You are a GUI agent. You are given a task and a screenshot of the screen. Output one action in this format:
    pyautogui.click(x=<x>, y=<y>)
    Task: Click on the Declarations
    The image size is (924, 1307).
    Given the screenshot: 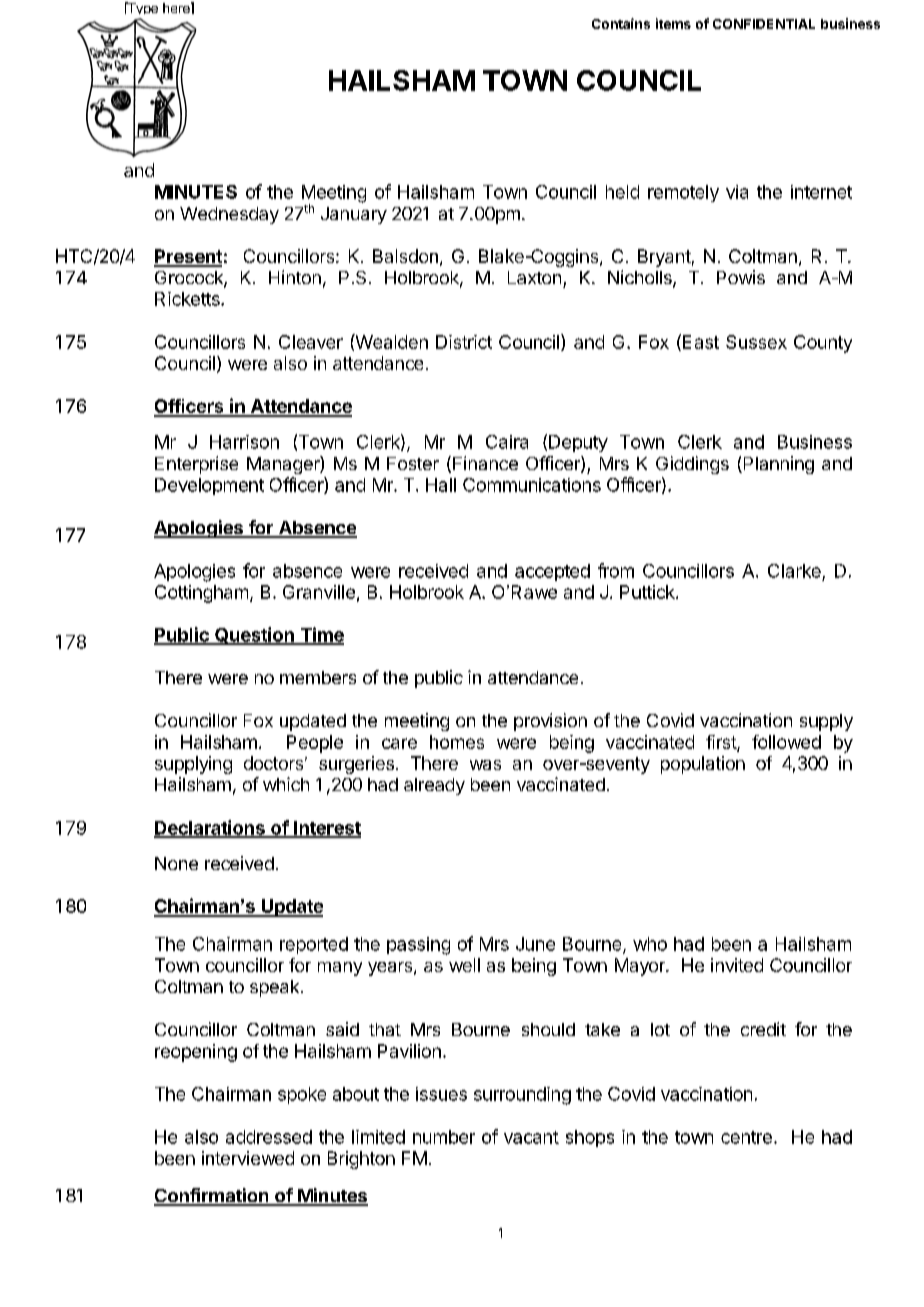 What is the action you would take?
    pyautogui.click(x=210, y=828)
